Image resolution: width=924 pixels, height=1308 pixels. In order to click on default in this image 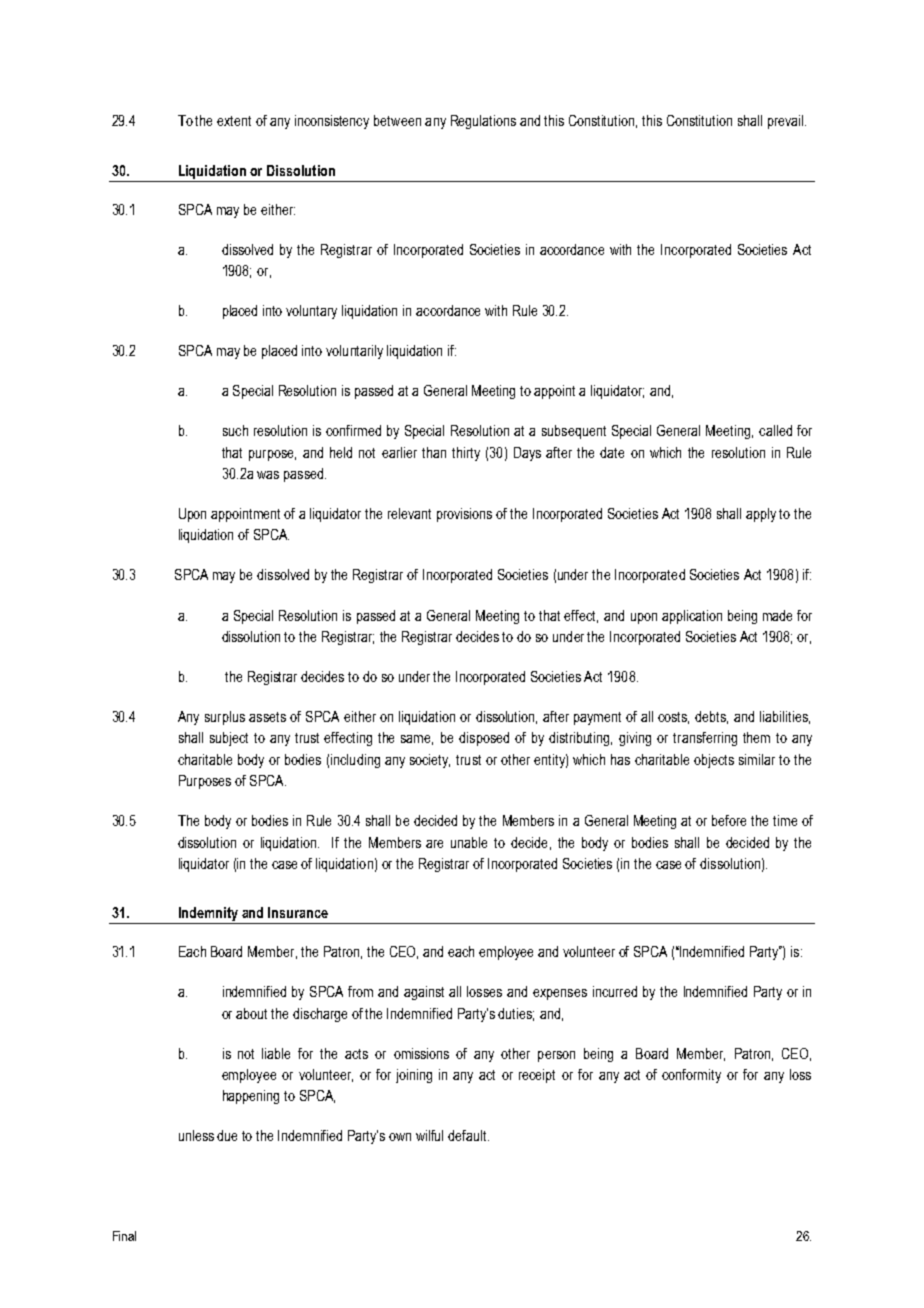, I will do `click(468, 1135)`.
